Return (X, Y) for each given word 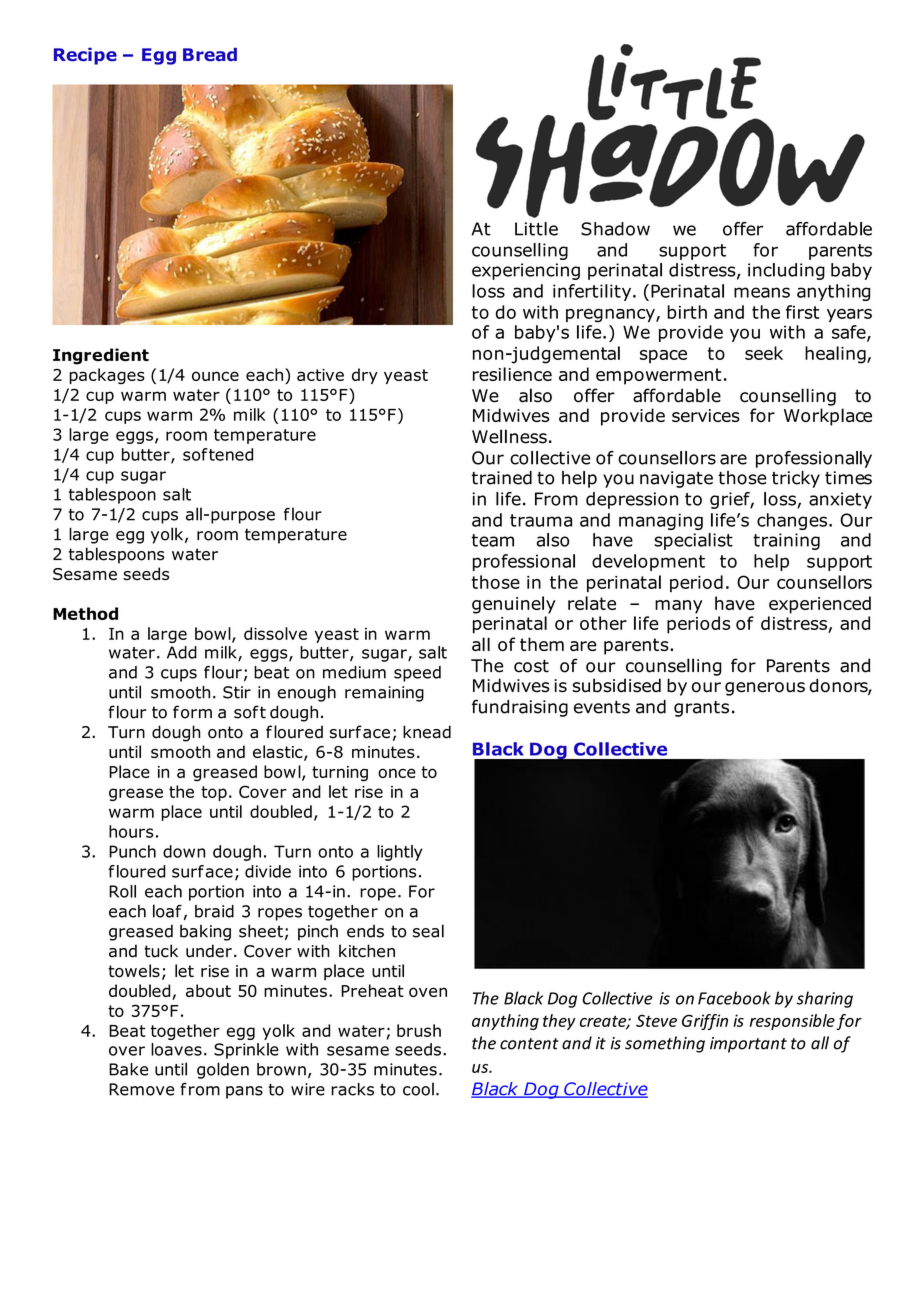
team (493, 540)
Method (85, 613)
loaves (176, 1049)
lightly (400, 853)
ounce (215, 376)
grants (701, 709)
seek (764, 353)
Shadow (615, 229)
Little (536, 229)
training (786, 541)
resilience (512, 374)
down (184, 851)
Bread (210, 54)
